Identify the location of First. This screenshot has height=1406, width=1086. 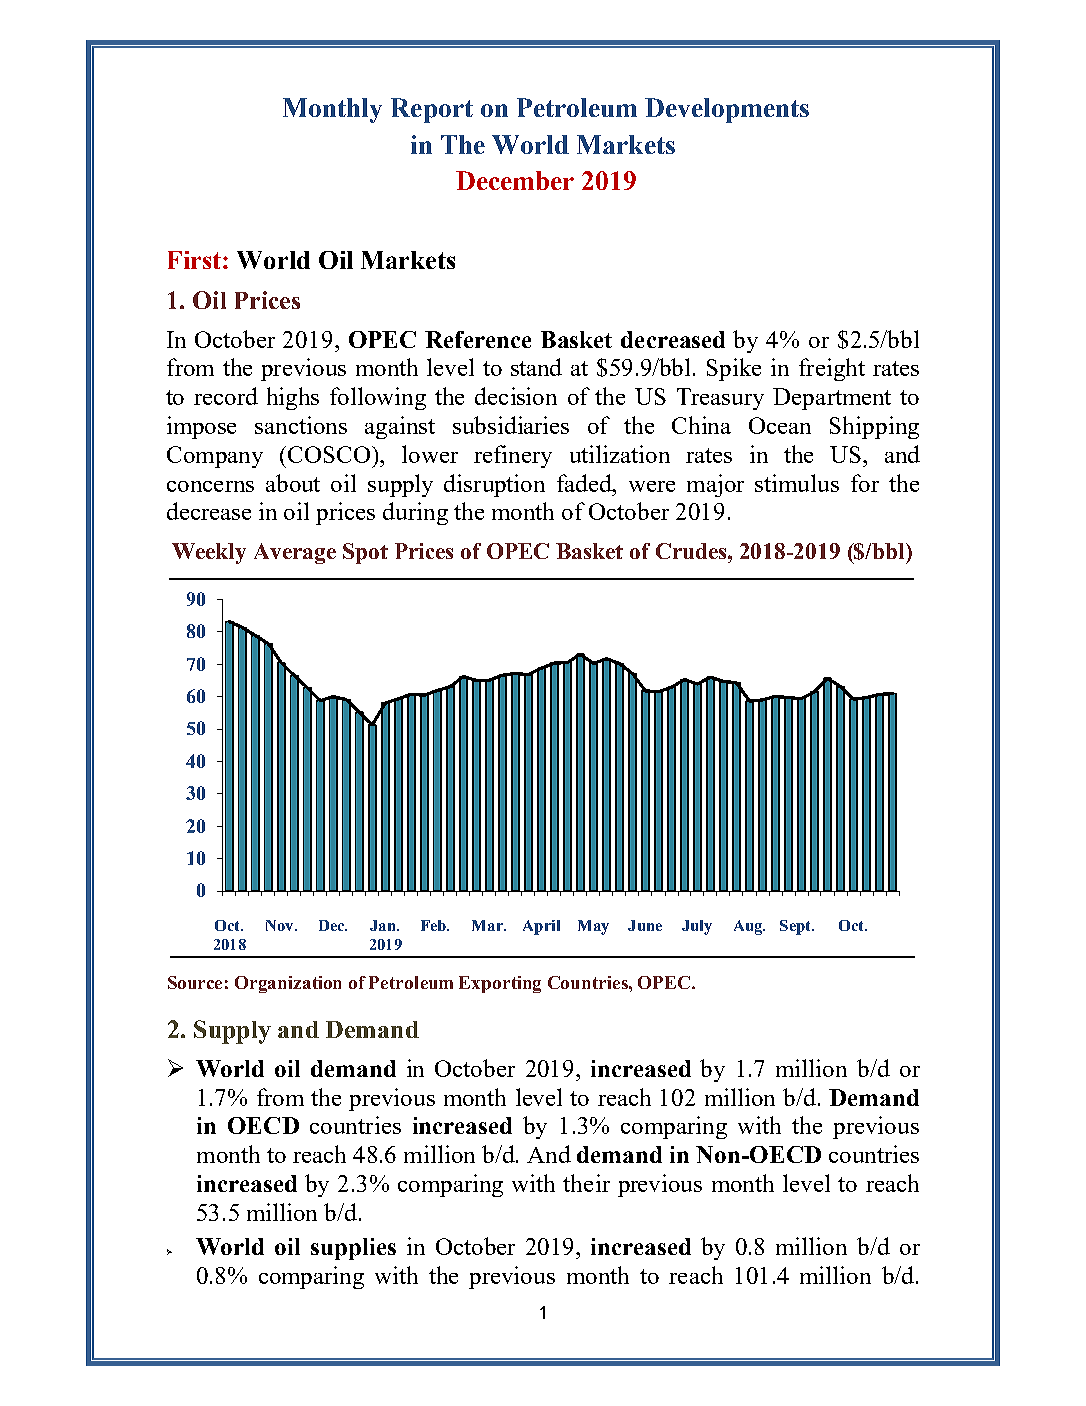
(194, 260).
